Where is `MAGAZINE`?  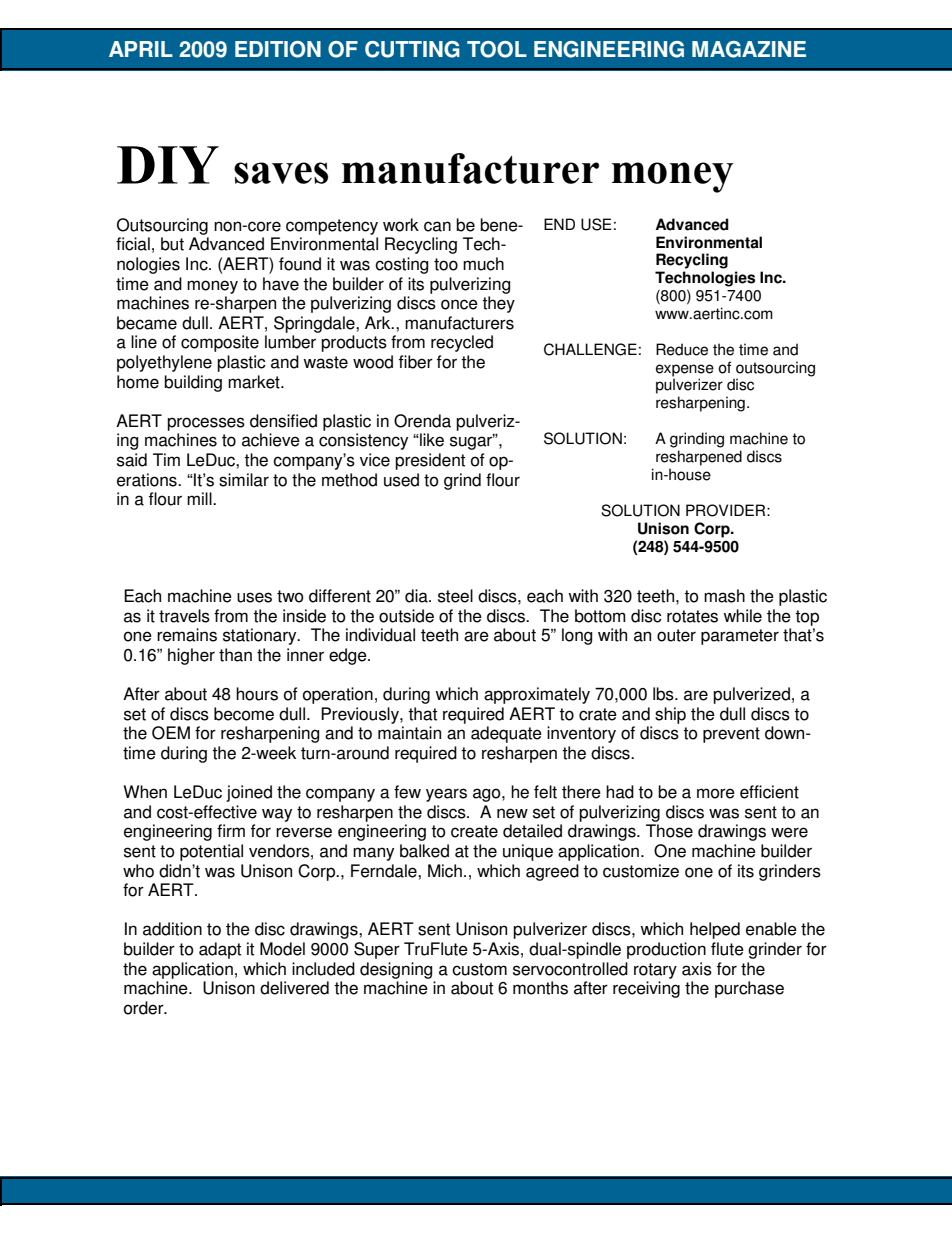
MAGAZINE is located at coordinates (749, 49).
